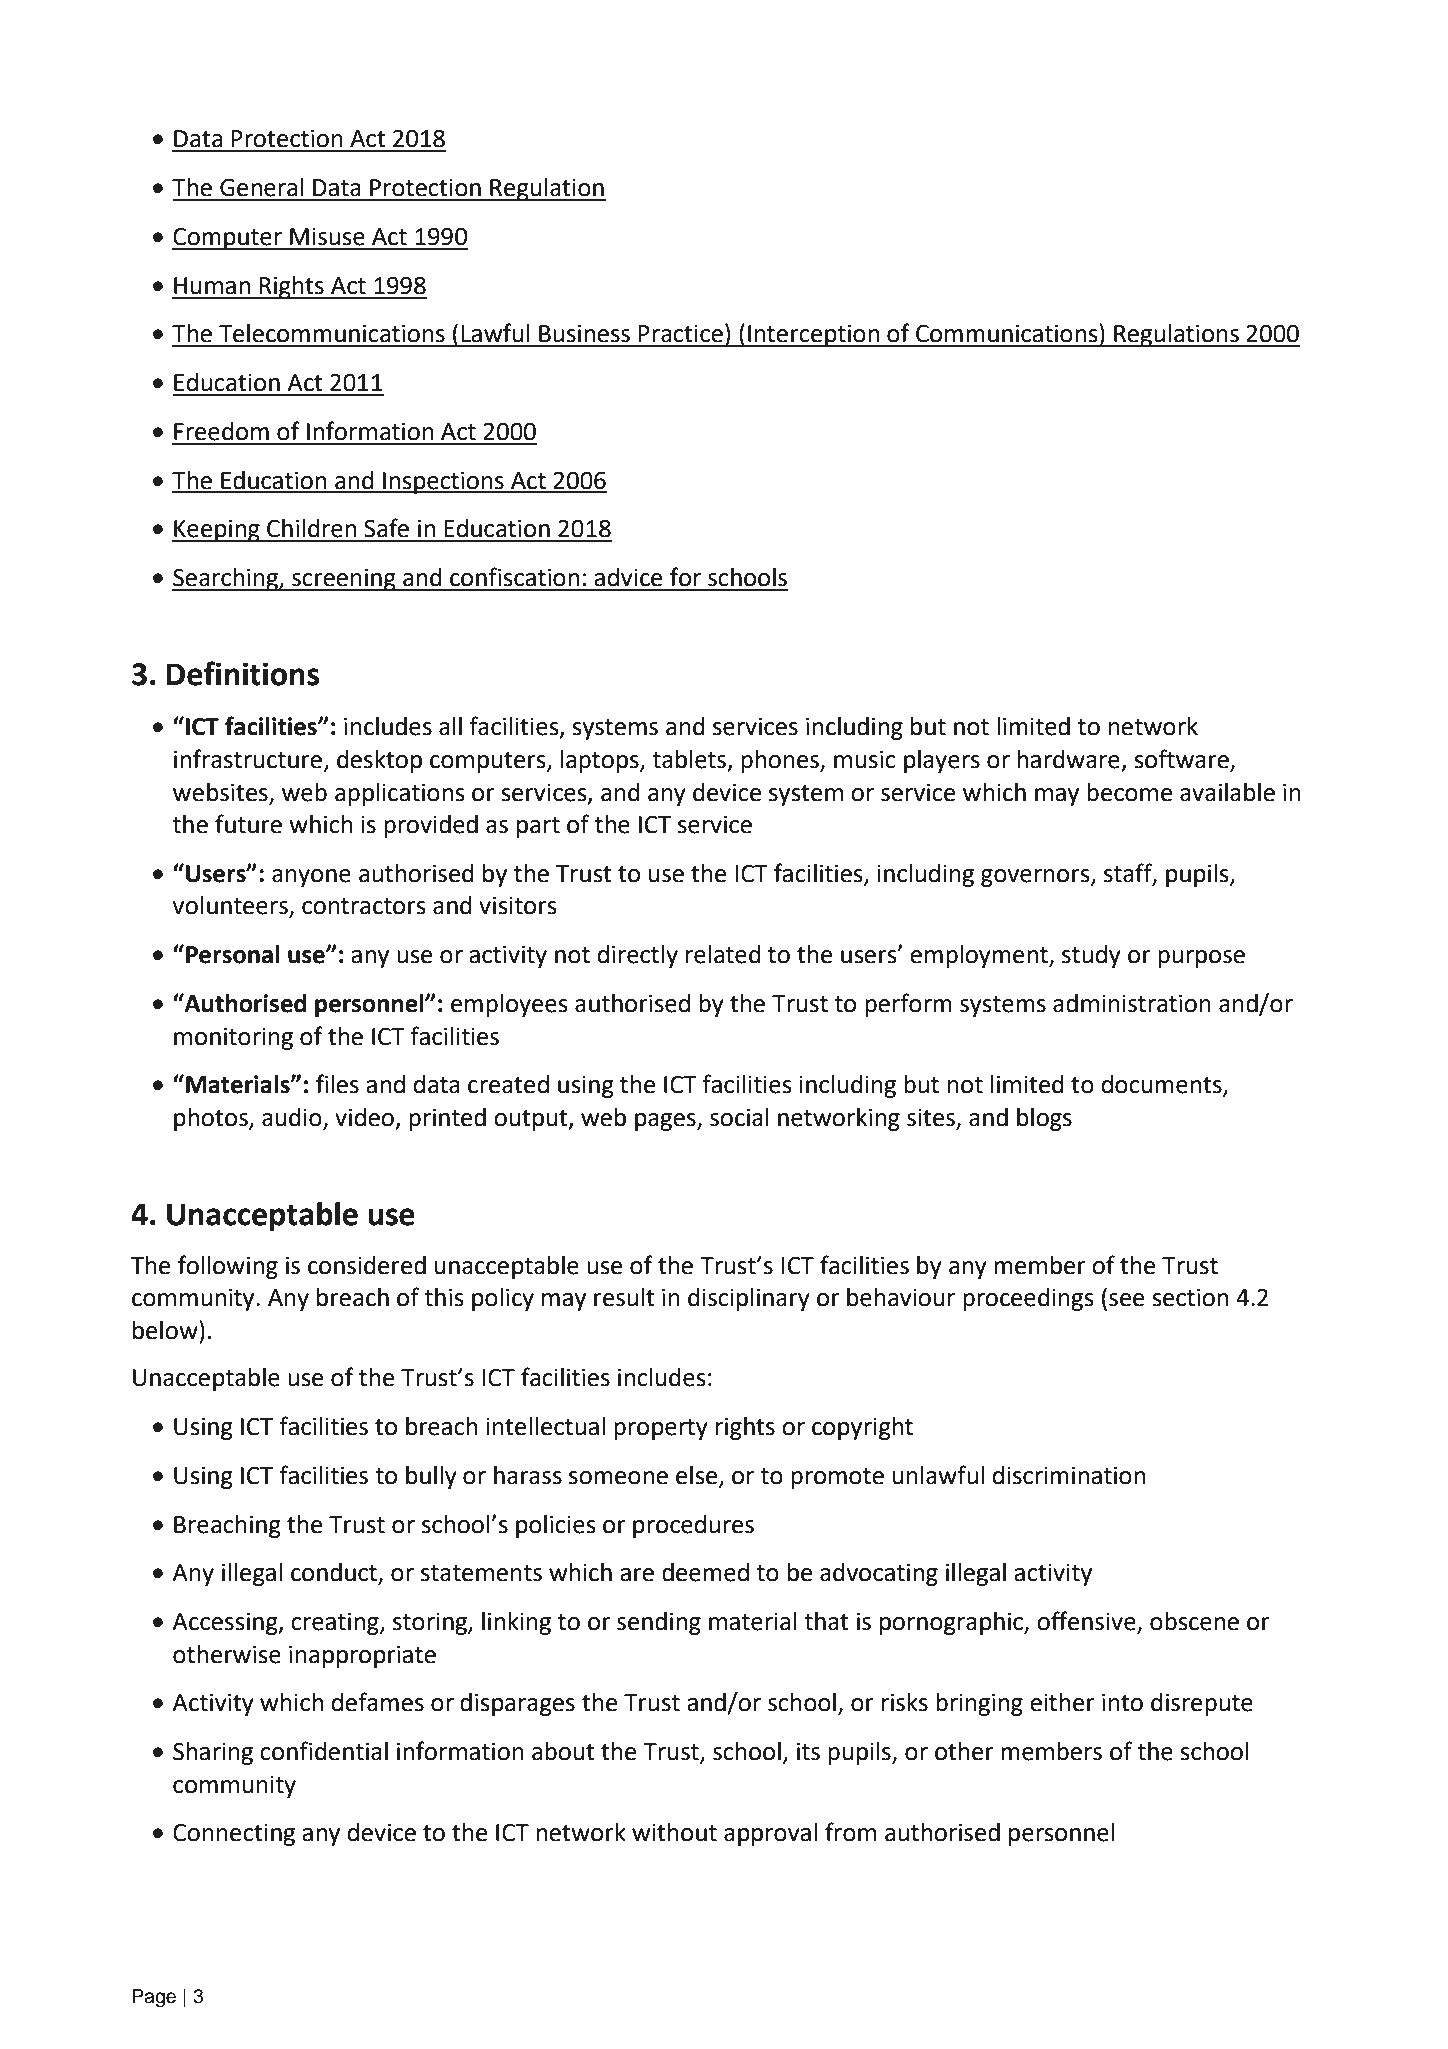  I want to click on social, so click(739, 1117).
